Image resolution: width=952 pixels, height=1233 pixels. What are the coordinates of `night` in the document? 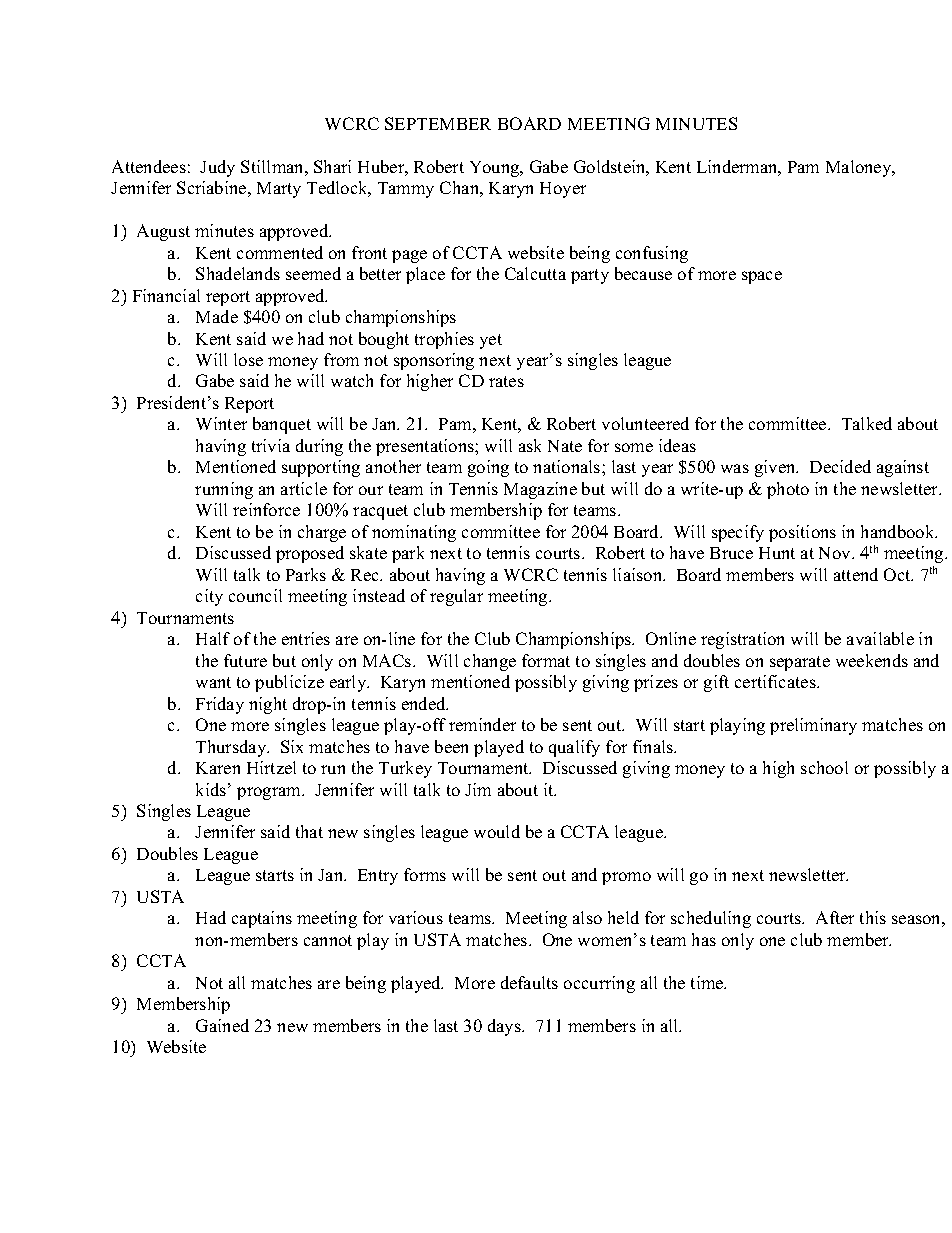 It's located at (268, 705).
